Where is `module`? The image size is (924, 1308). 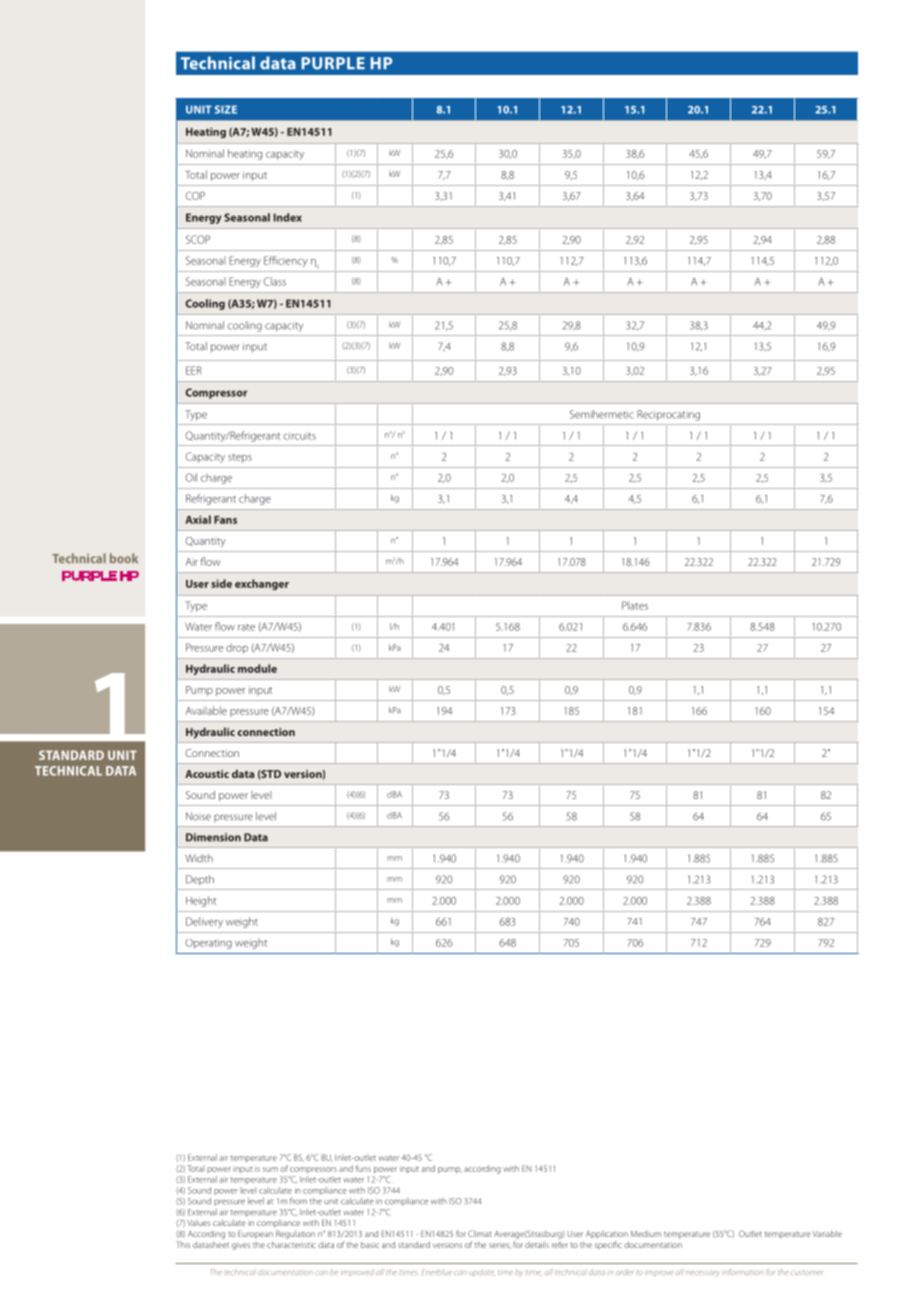 module is located at coordinates (257, 668).
